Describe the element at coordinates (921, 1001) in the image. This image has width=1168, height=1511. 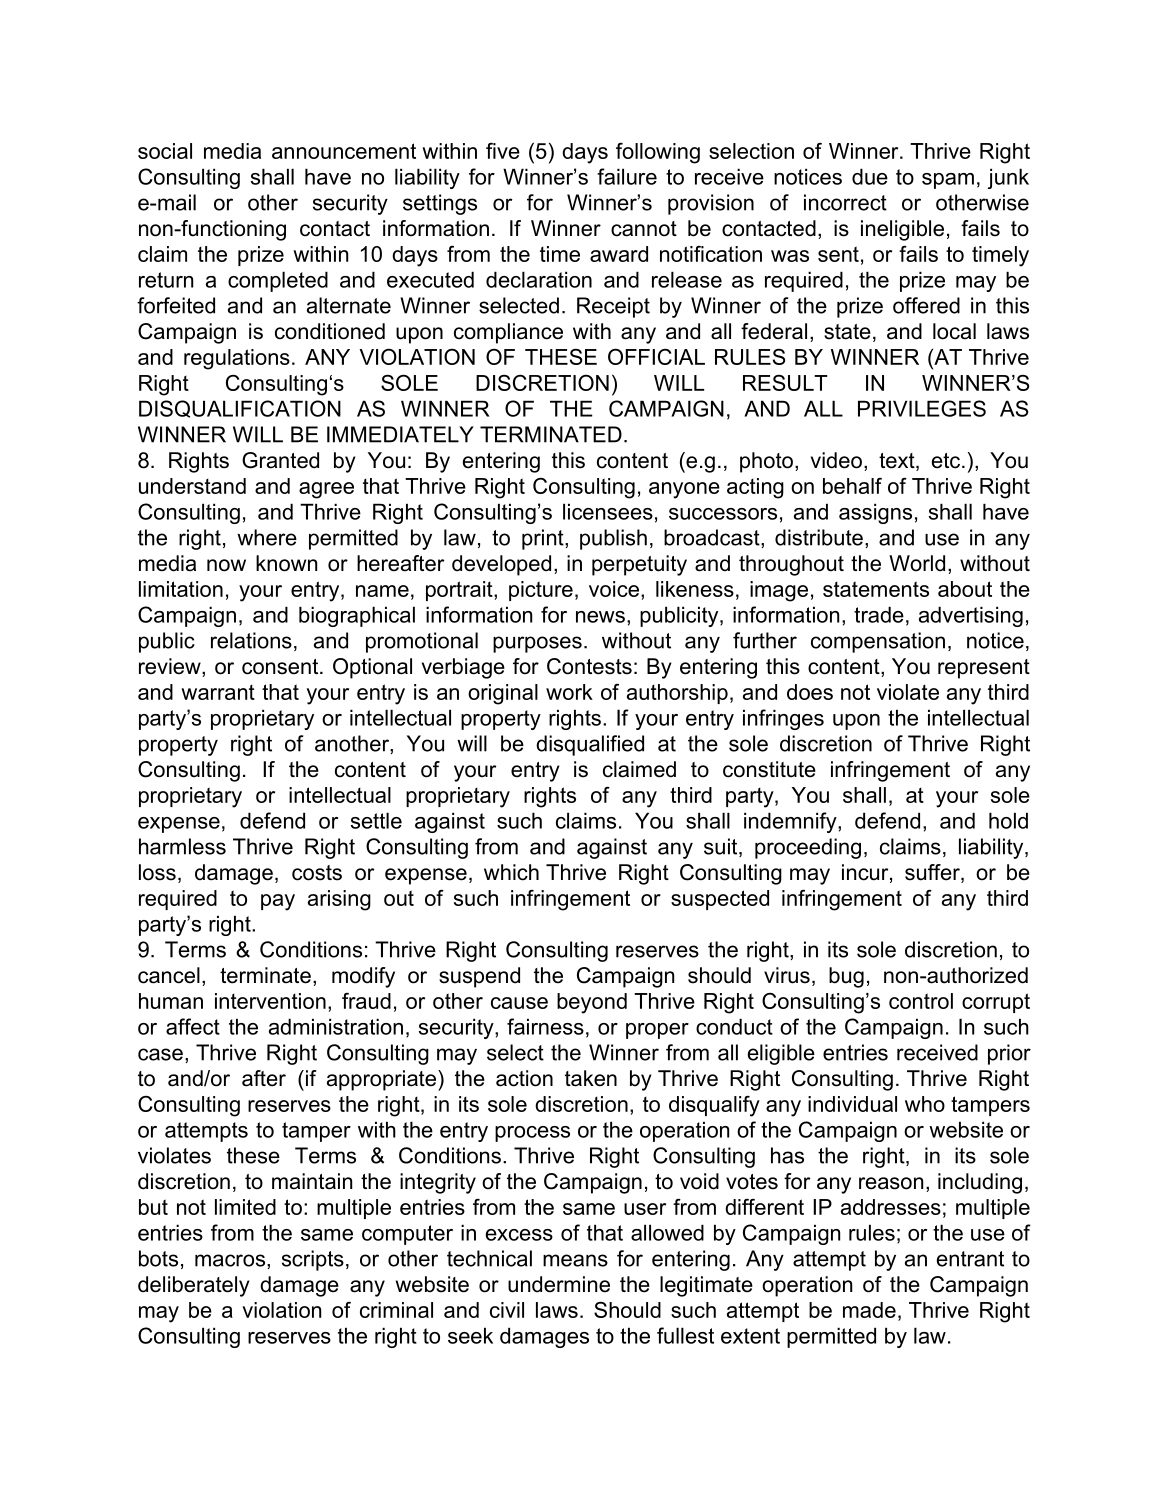
I see `control` at that location.
